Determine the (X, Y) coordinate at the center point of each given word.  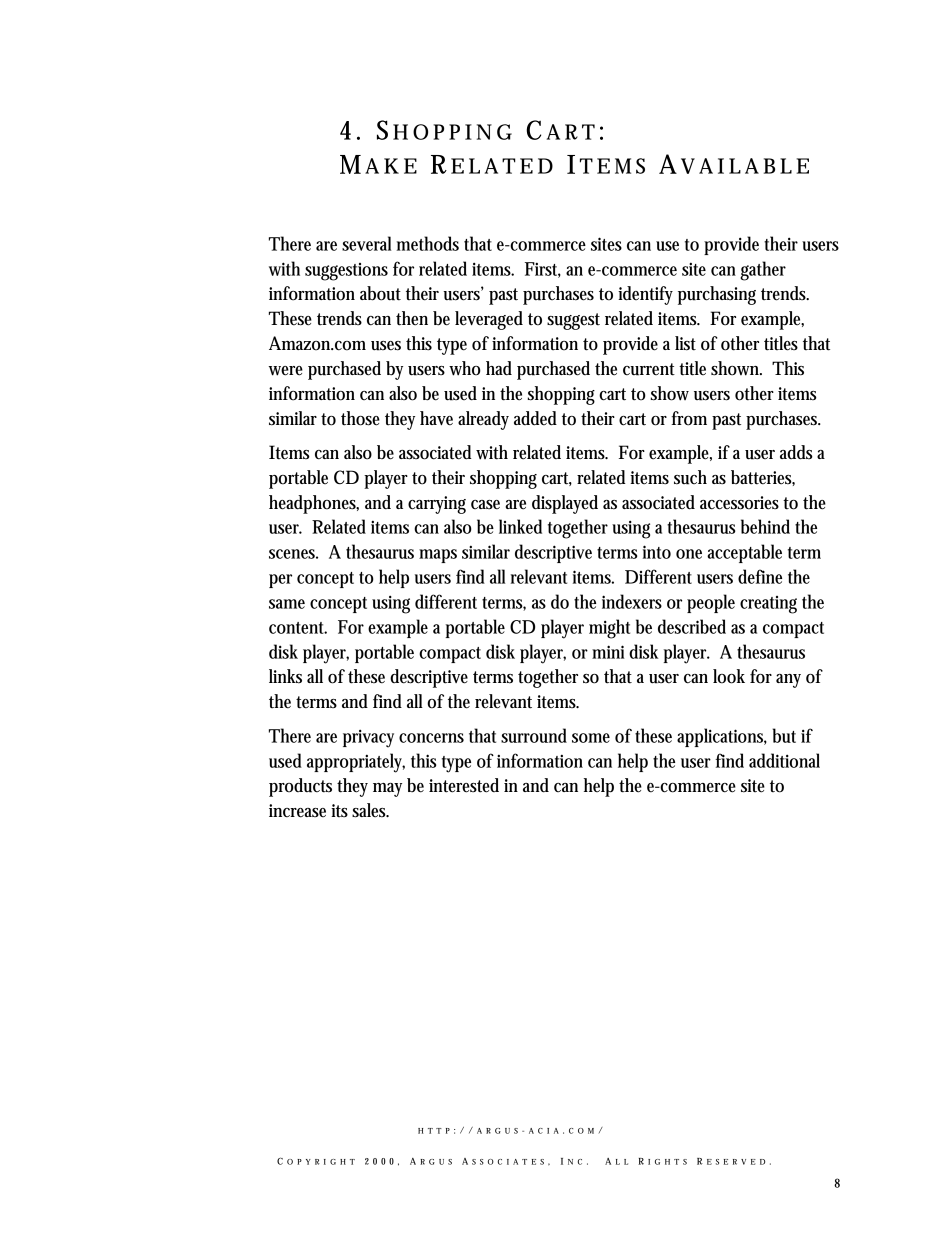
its (339, 811)
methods (427, 243)
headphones (314, 504)
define (760, 576)
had (499, 368)
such (690, 477)
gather (763, 271)
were (286, 371)
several (366, 243)
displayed (565, 504)
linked (520, 526)
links (285, 676)
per (280, 581)
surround (534, 735)
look (729, 676)
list (685, 343)
